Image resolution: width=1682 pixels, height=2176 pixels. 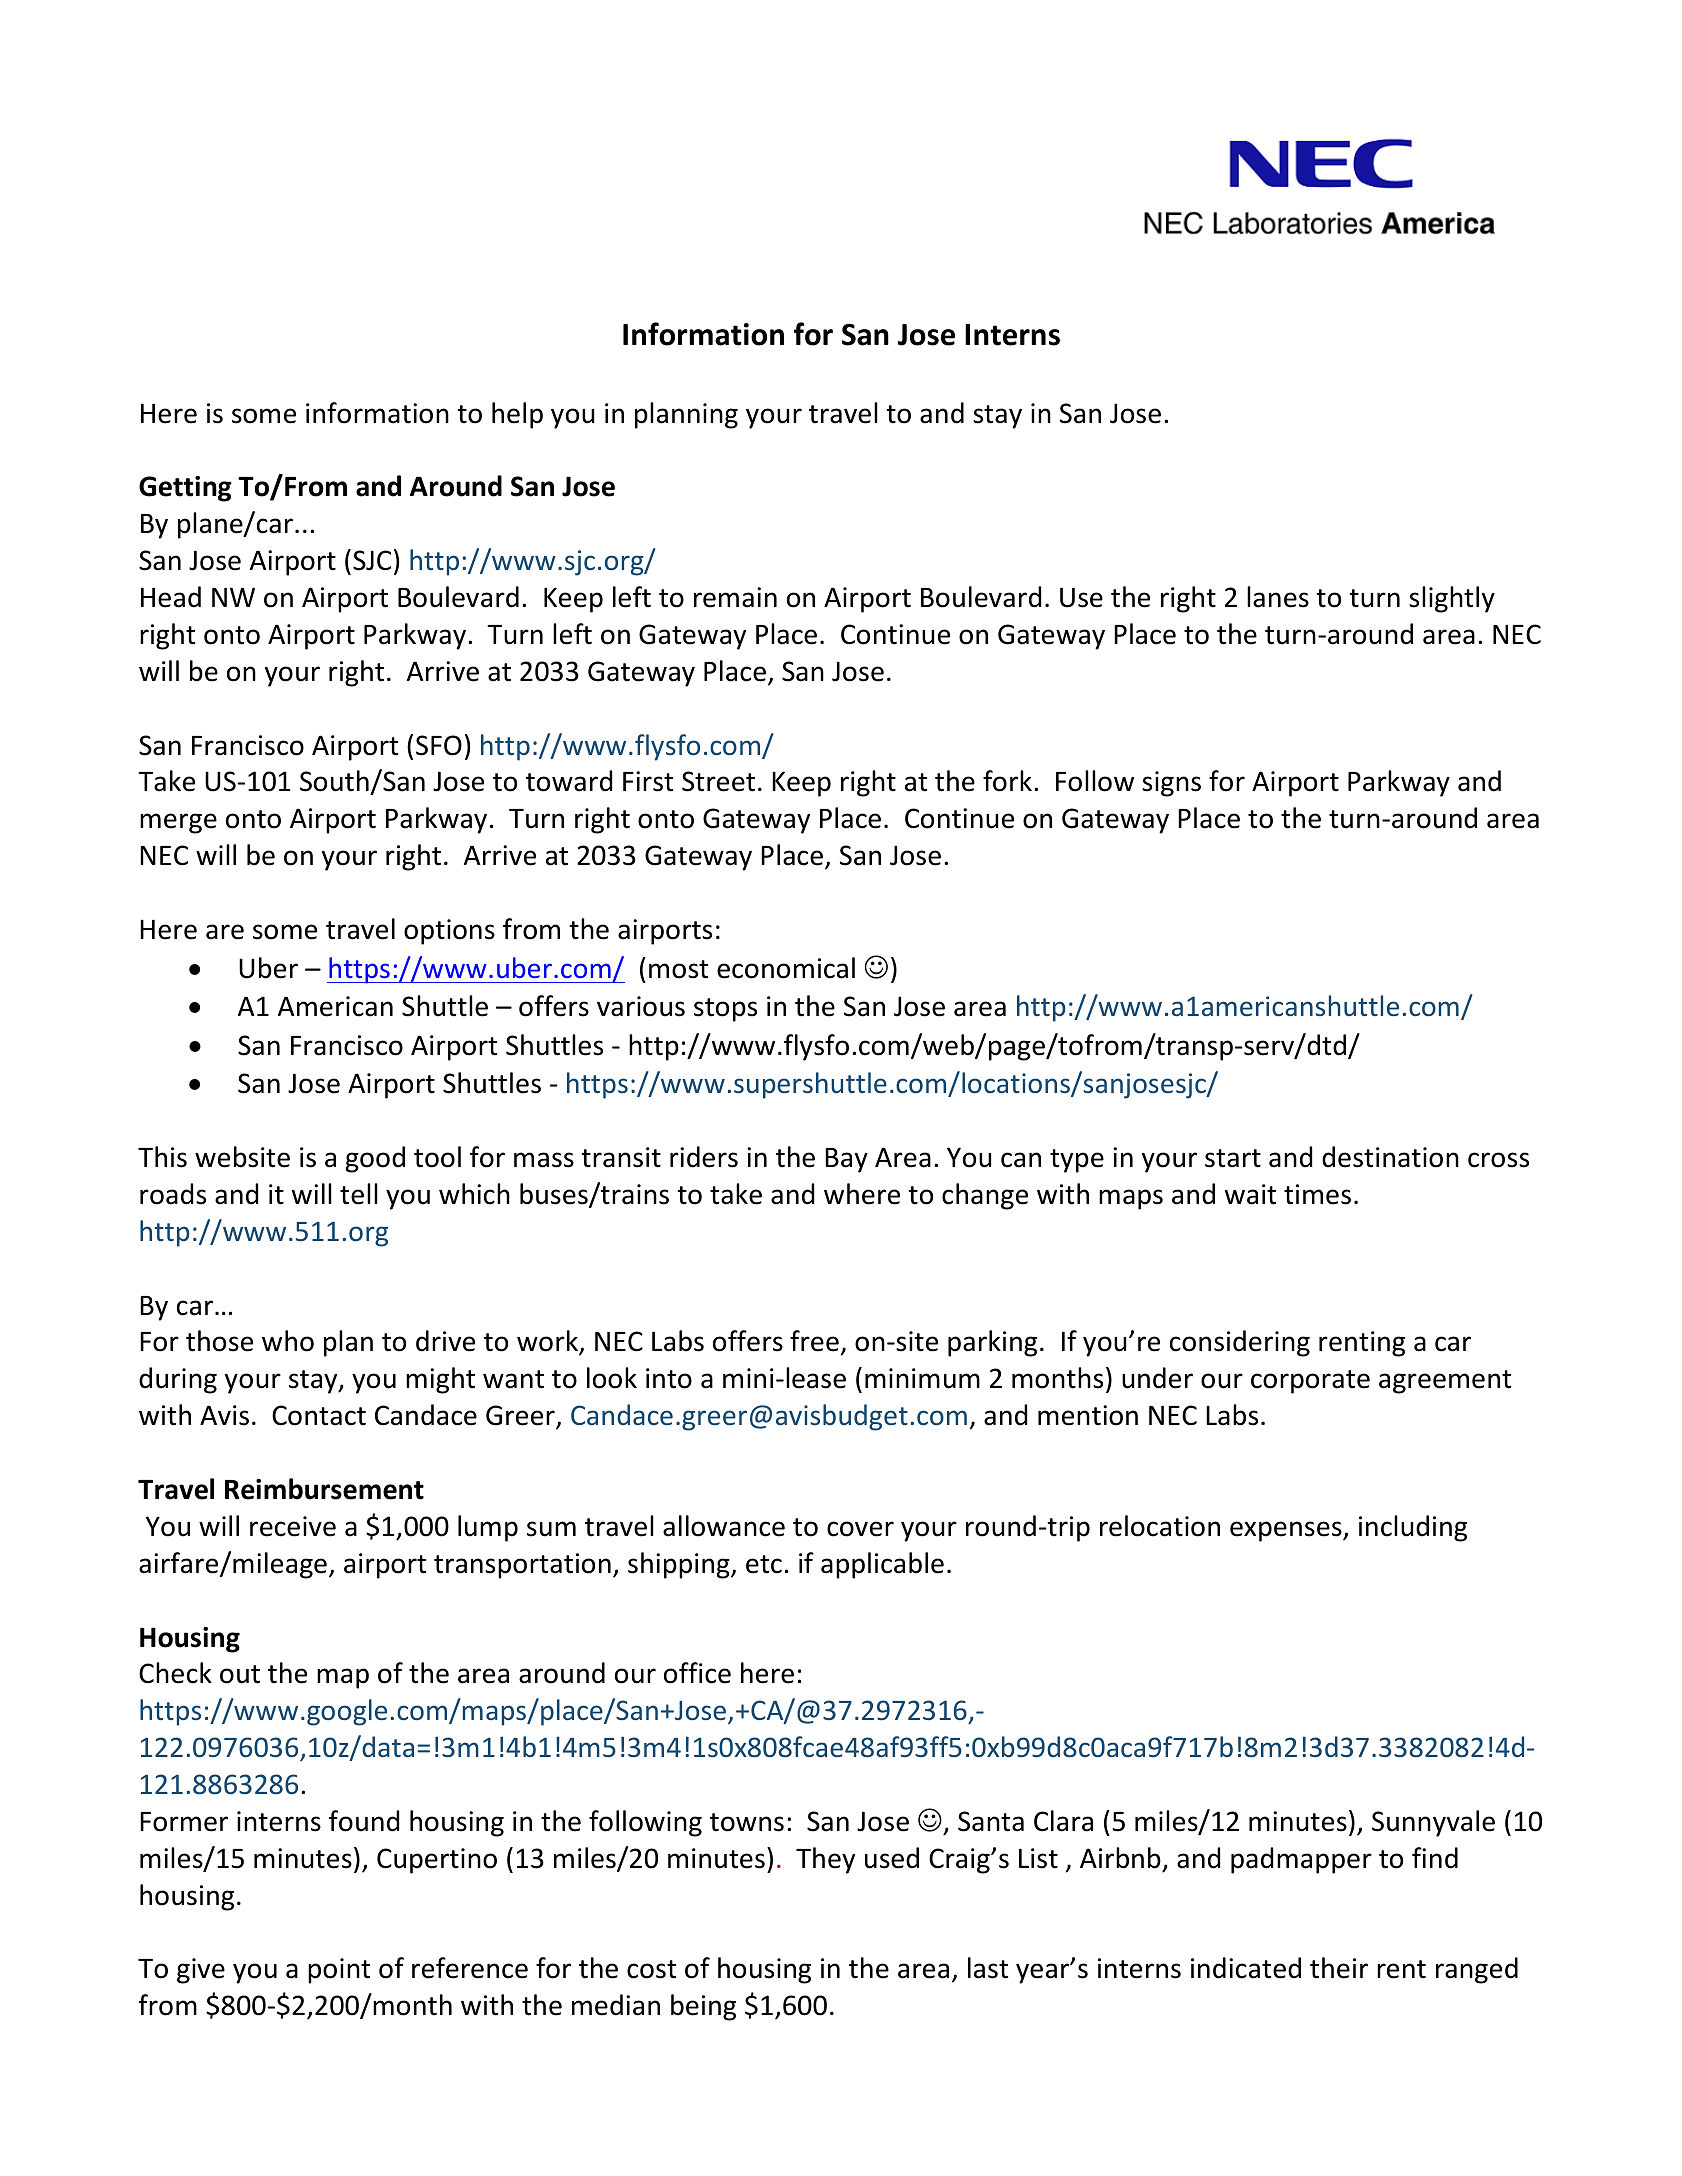 What do you see at coordinates (339, 1971) in the screenshot?
I see `point` at bounding box center [339, 1971].
